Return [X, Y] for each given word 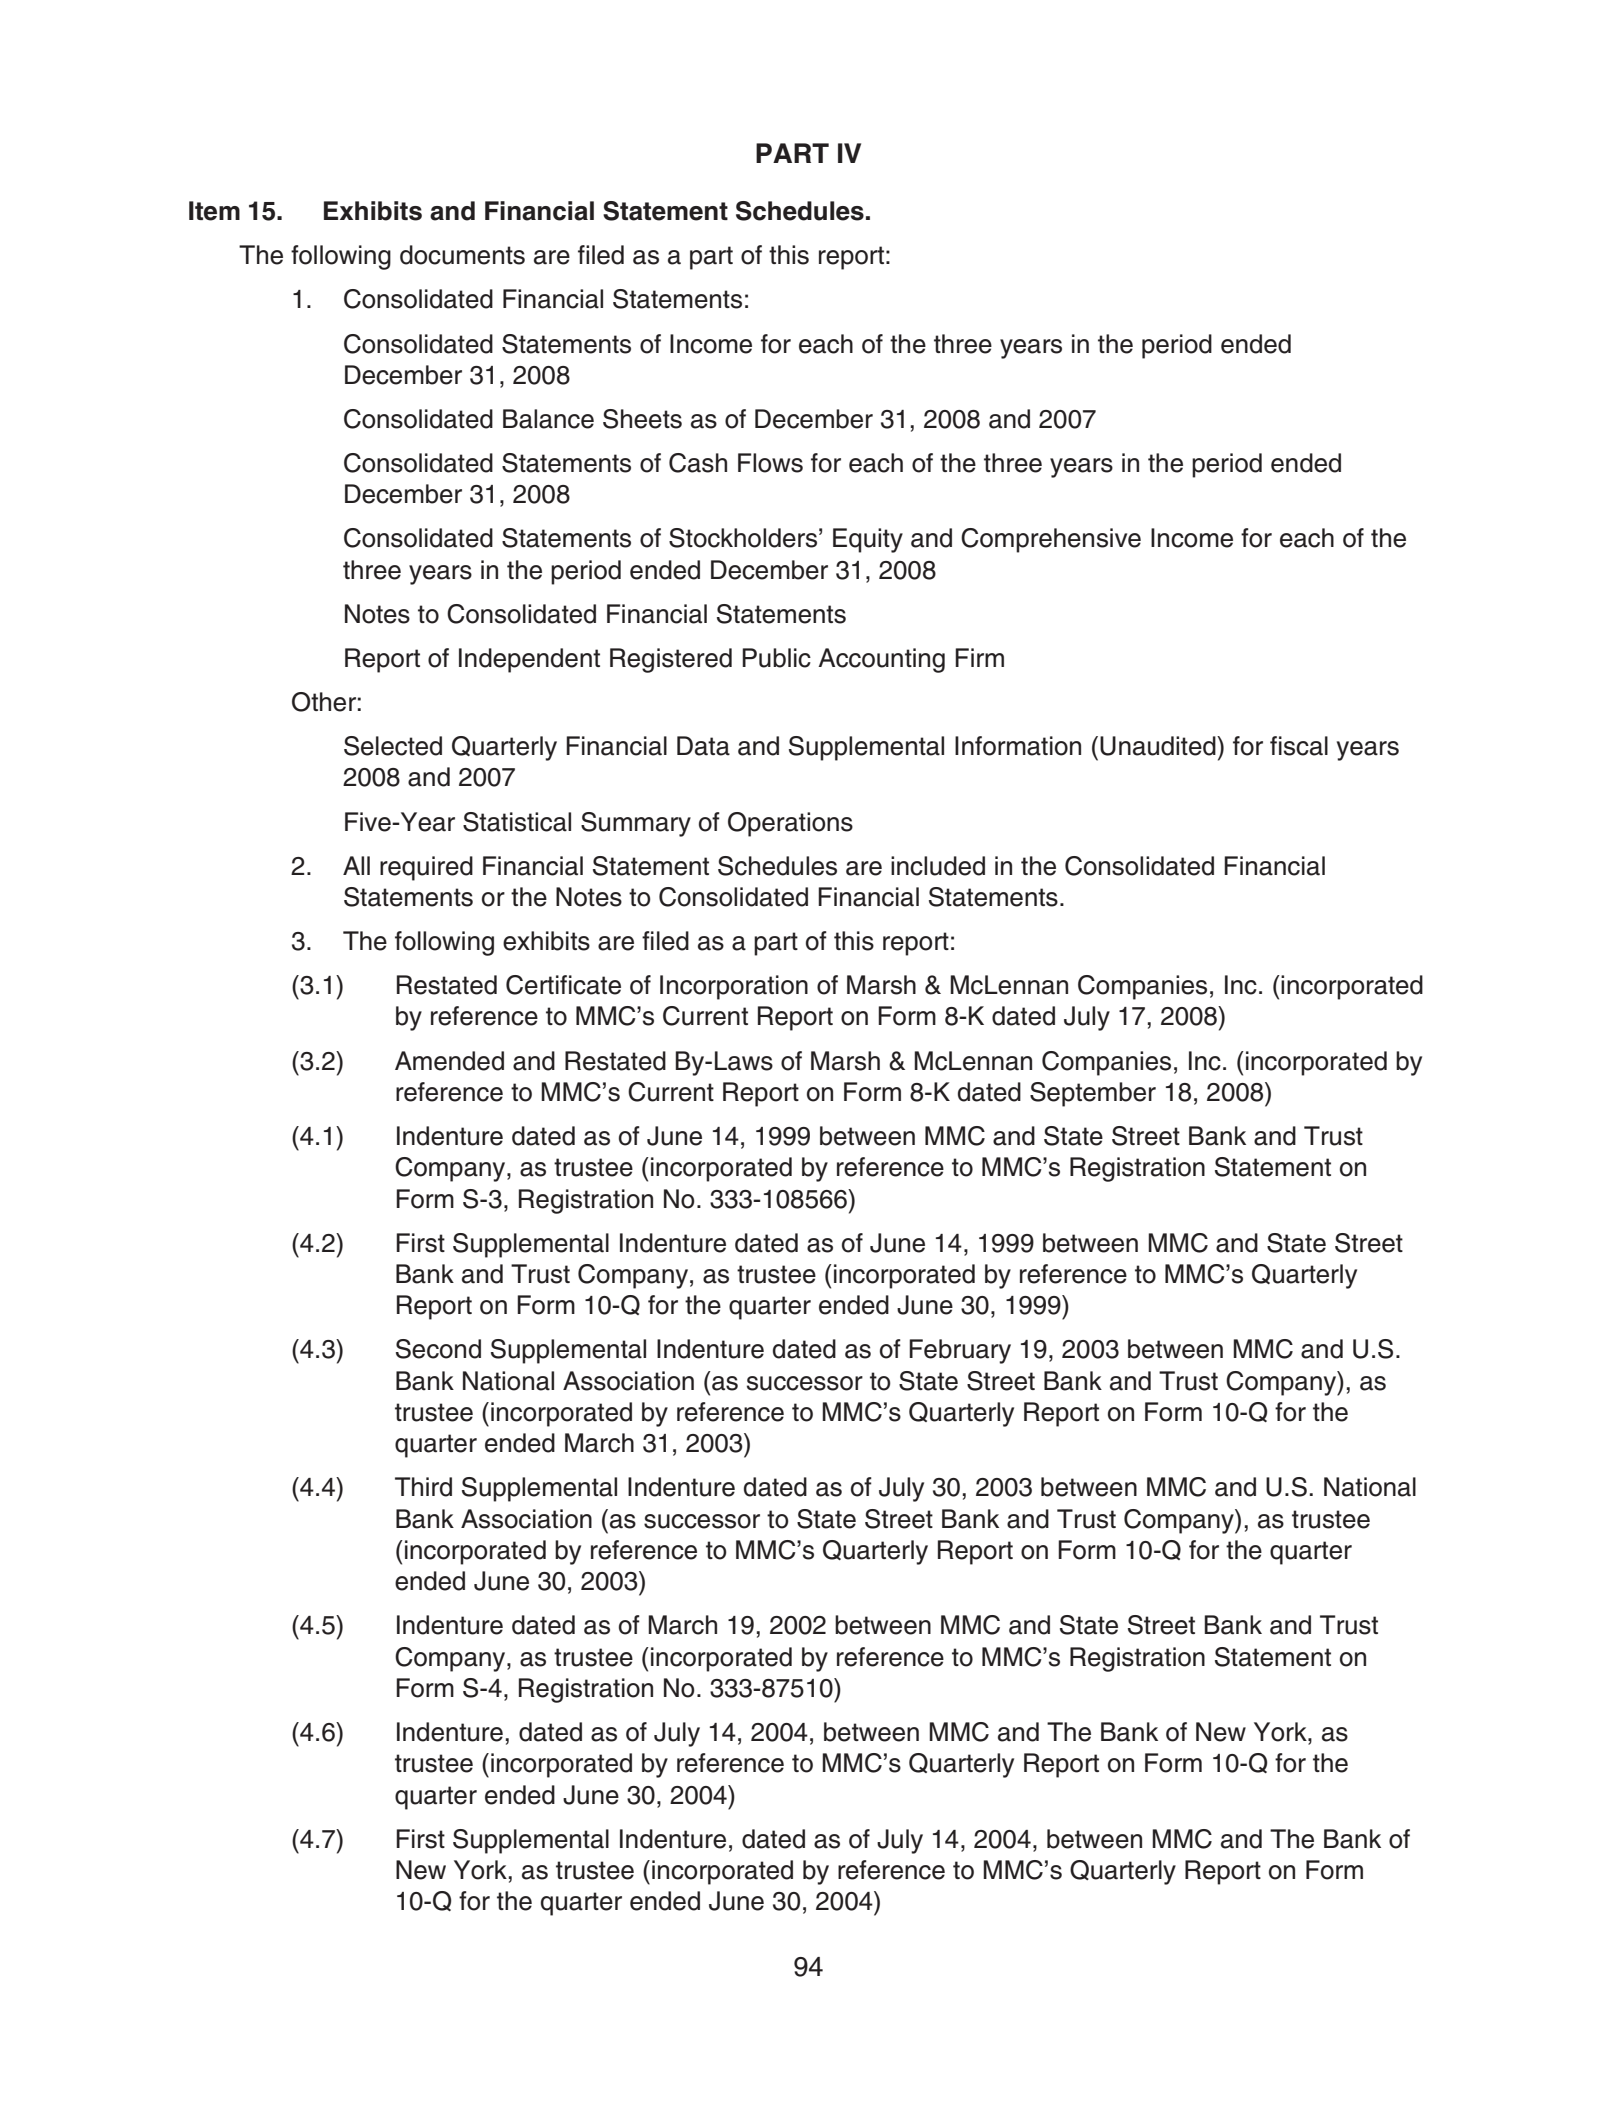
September [1093, 1094]
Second [438, 1349]
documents [462, 255]
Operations [790, 824]
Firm [979, 657]
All [356, 865]
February [960, 1351]
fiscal [1299, 746]
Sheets [642, 419]
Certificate [563, 985]
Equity [868, 540]
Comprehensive [1051, 540]
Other [324, 702]
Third [423, 1487]
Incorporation [734, 987]
